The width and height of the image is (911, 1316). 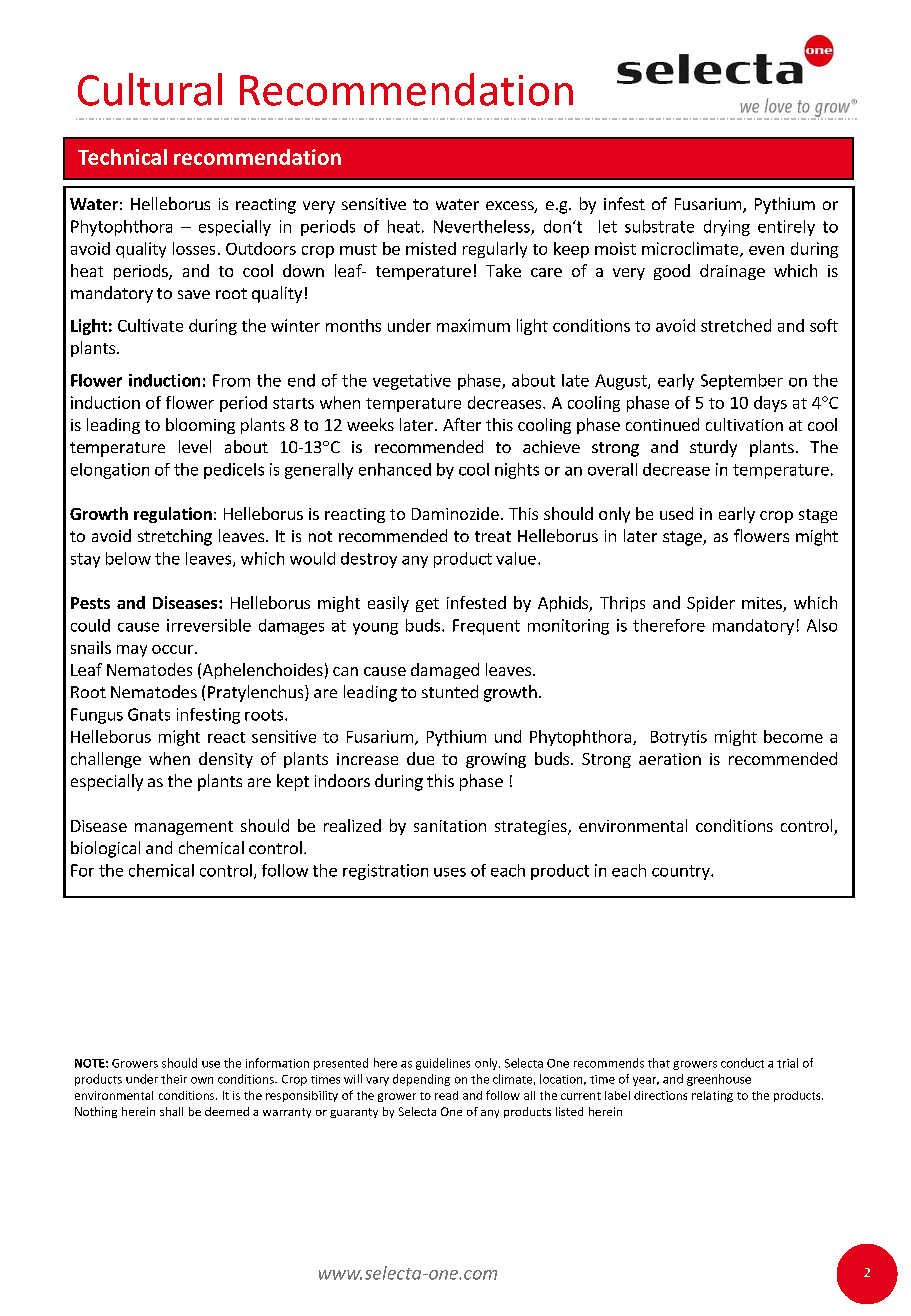 I want to click on density, so click(x=226, y=760).
